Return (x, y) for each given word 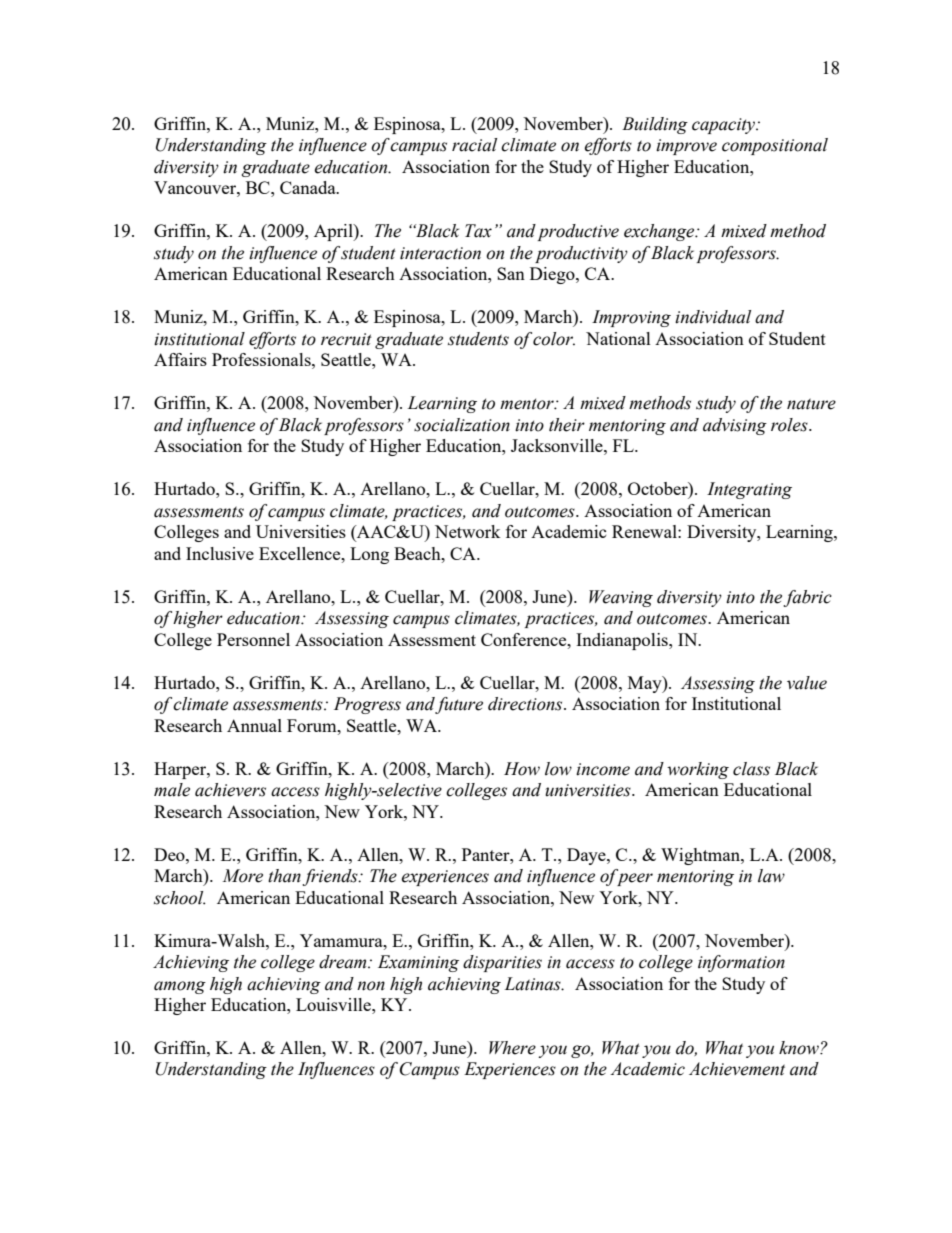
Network (468, 531)
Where (512, 1048)
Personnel (253, 639)
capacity (724, 126)
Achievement (737, 1069)
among (180, 987)
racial (474, 145)
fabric (807, 598)
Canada (309, 187)
